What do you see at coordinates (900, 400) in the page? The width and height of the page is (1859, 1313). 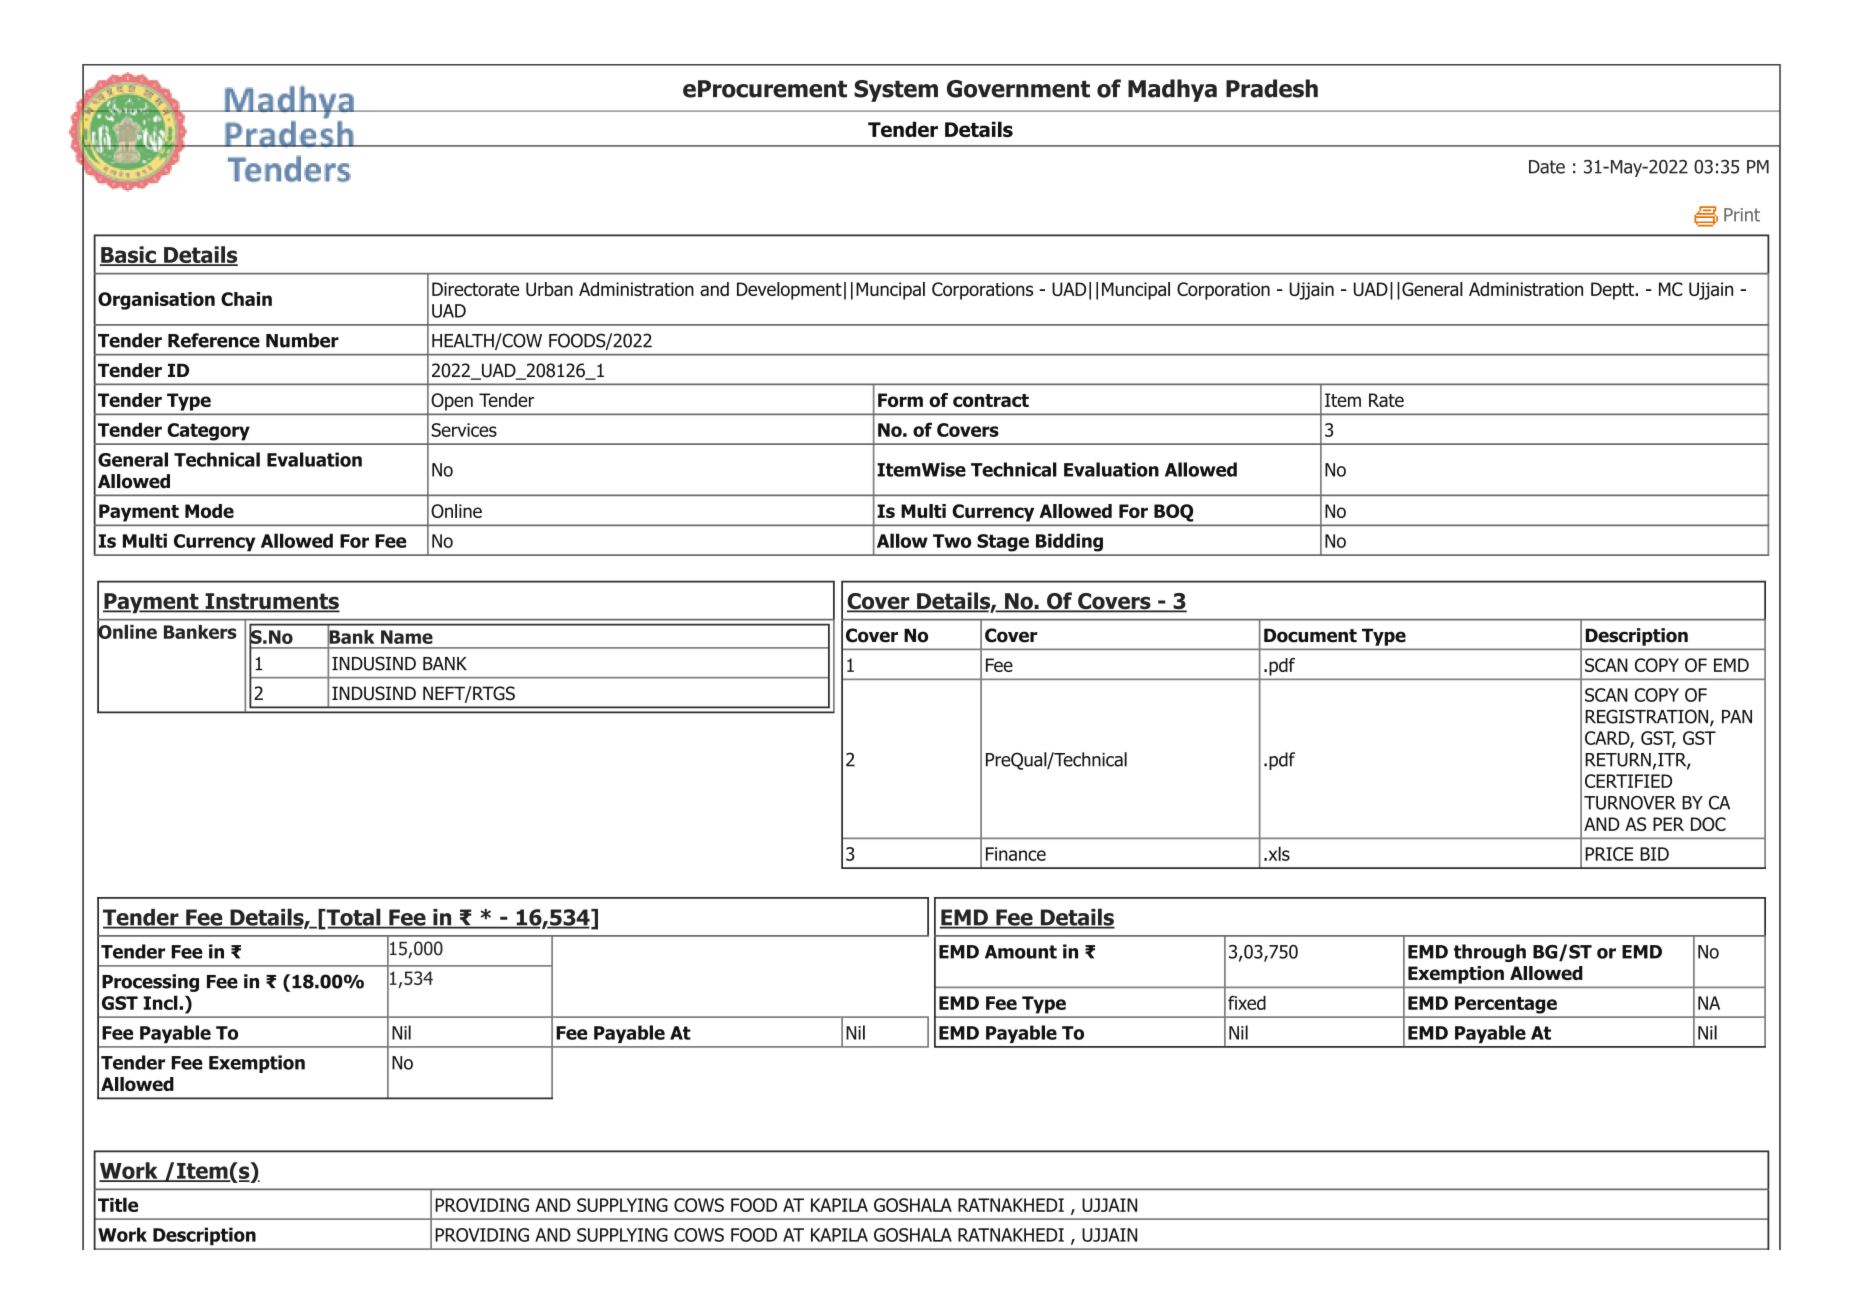 I see `Form` at bounding box center [900, 400].
